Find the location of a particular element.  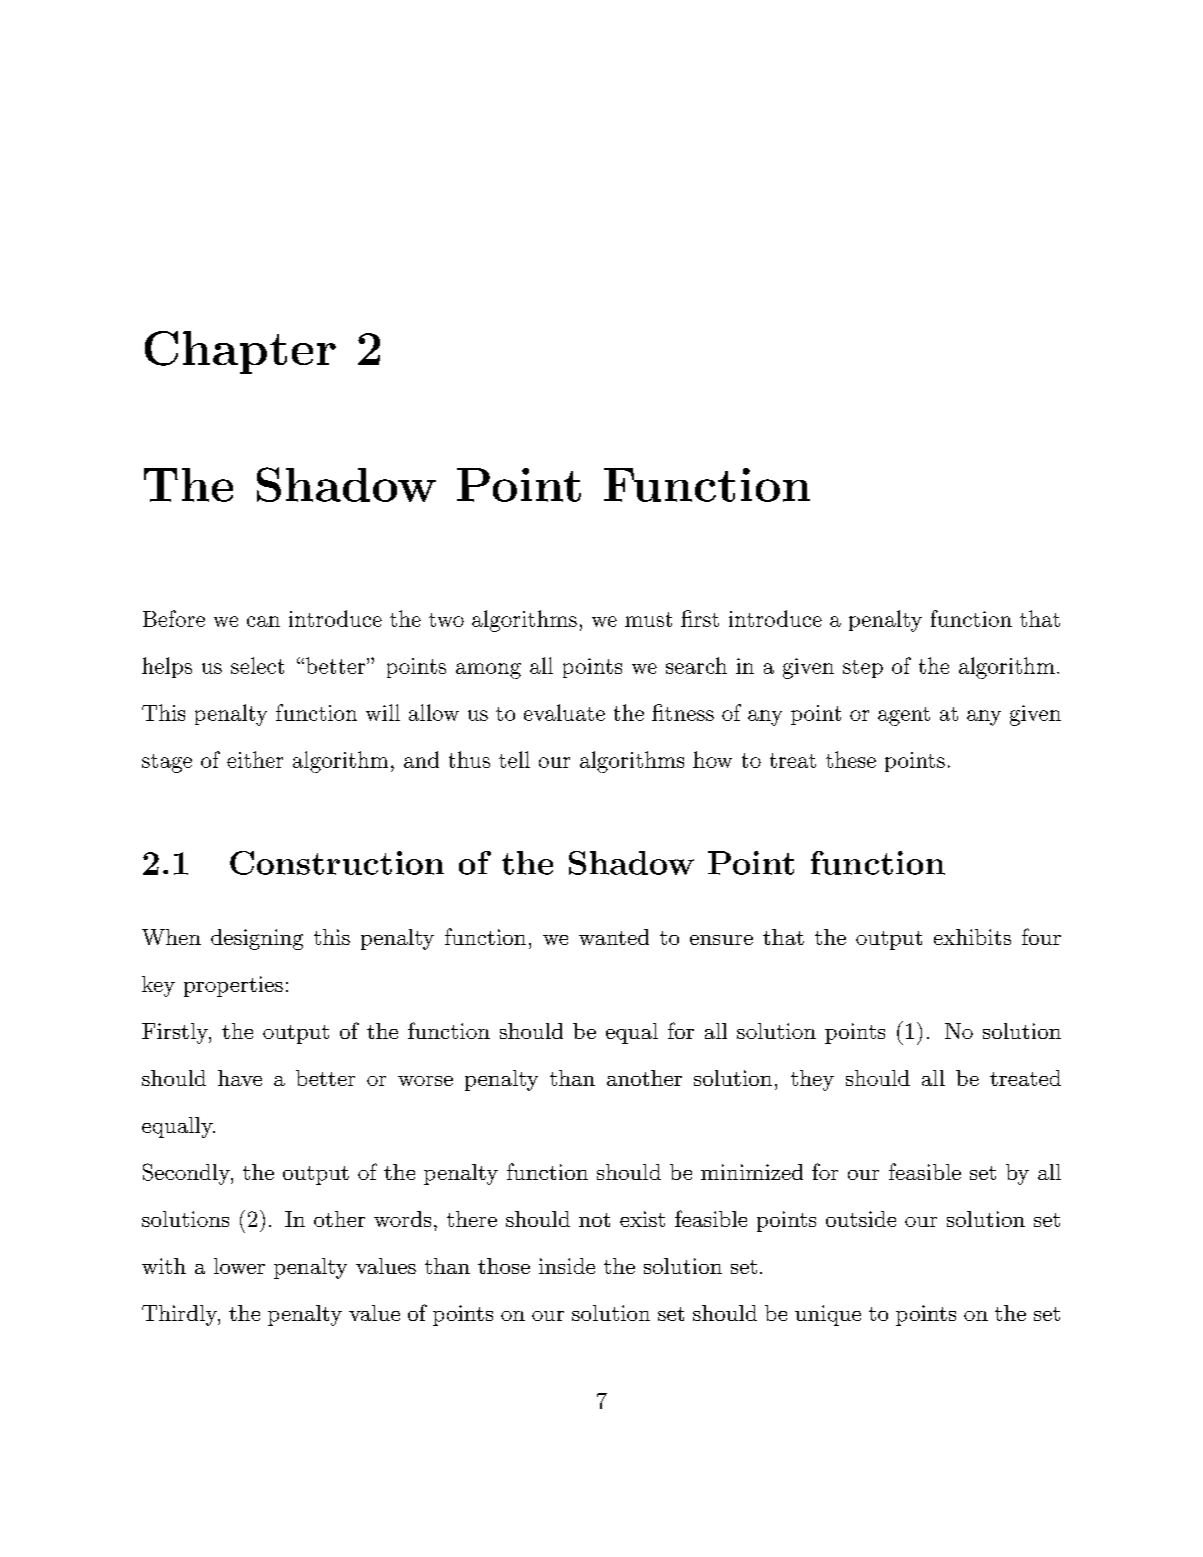

unique is located at coordinates (828, 1315).
